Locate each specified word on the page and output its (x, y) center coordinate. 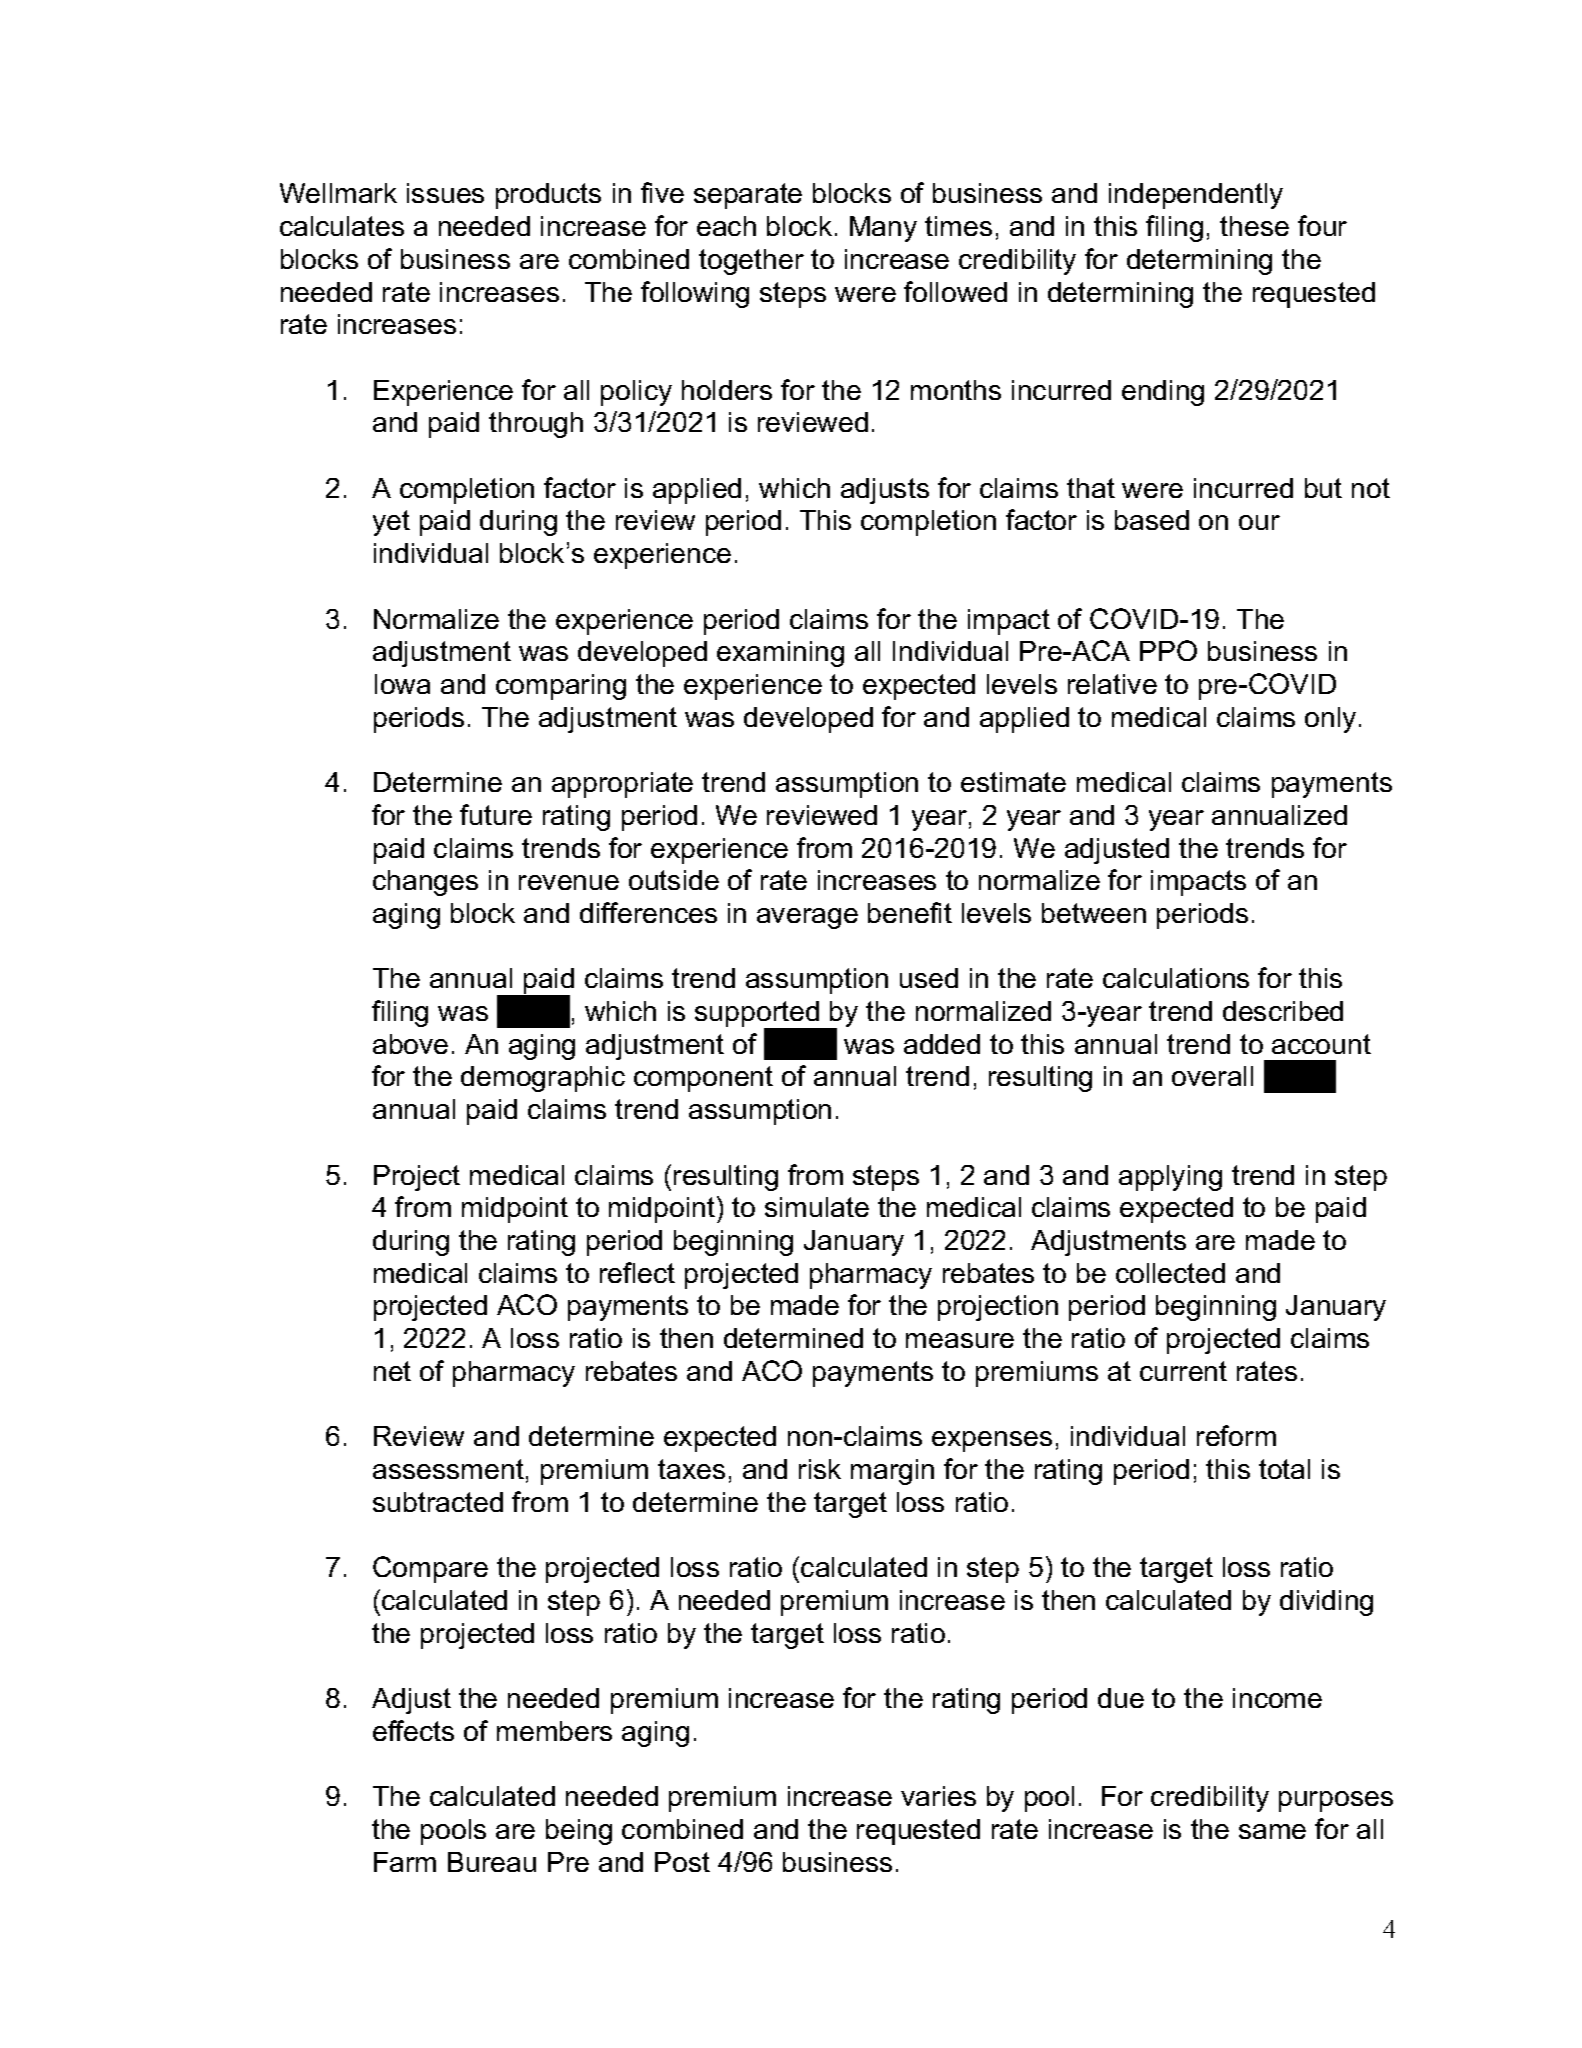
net (392, 1371)
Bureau (492, 1862)
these (1254, 226)
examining (780, 654)
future (496, 814)
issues (445, 193)
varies (938, 1796)
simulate (817, 1207)
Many (883, 229)
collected (1170, 1273)
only (1330, 720)
